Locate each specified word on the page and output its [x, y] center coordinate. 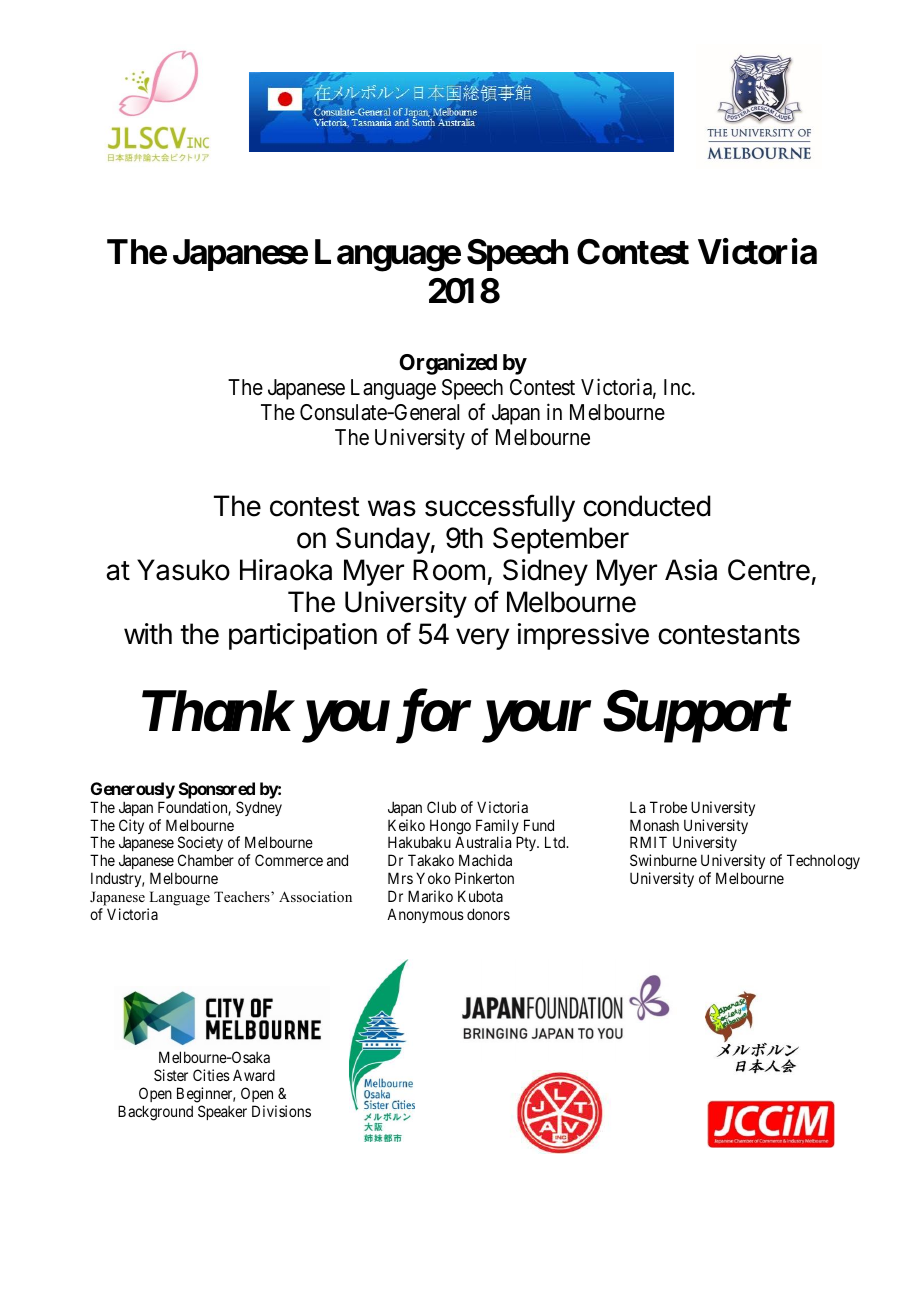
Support [696, 717]
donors [488, 914]
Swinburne [663, 860]
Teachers [243, 896]
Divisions [281, 1111]
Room [449, 570]
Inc [677, 387]
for [430, 717]
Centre [769, 570]
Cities [211, 1075]
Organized [448, 364]
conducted [647, 506]
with [148, 633]
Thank [216, 711]
